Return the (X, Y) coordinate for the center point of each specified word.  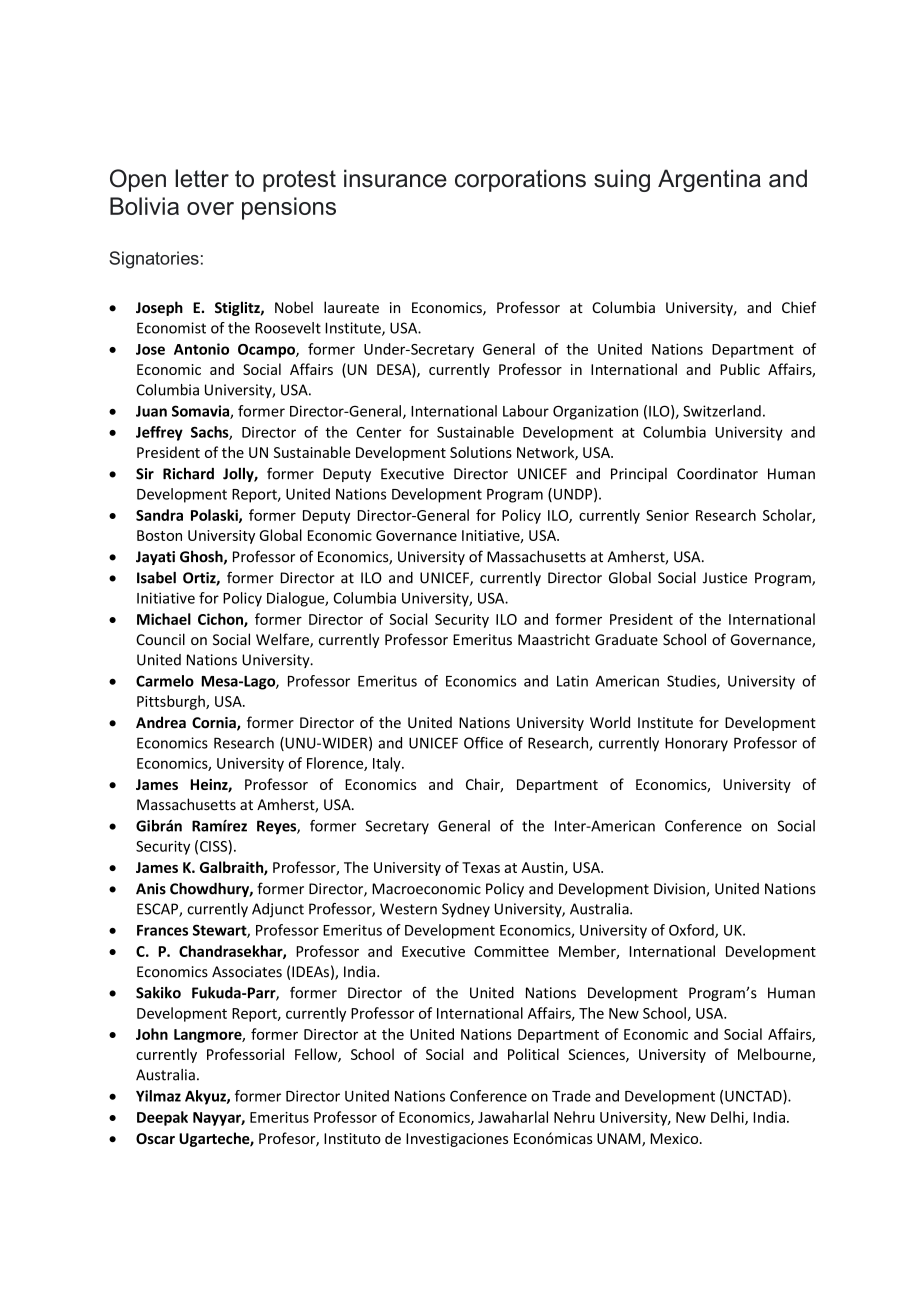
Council (160, 639)
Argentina (709, 180)
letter (202, 178)
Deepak (162, 1118)
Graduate (626, 640)
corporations (520, 180)
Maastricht (554, 639)
